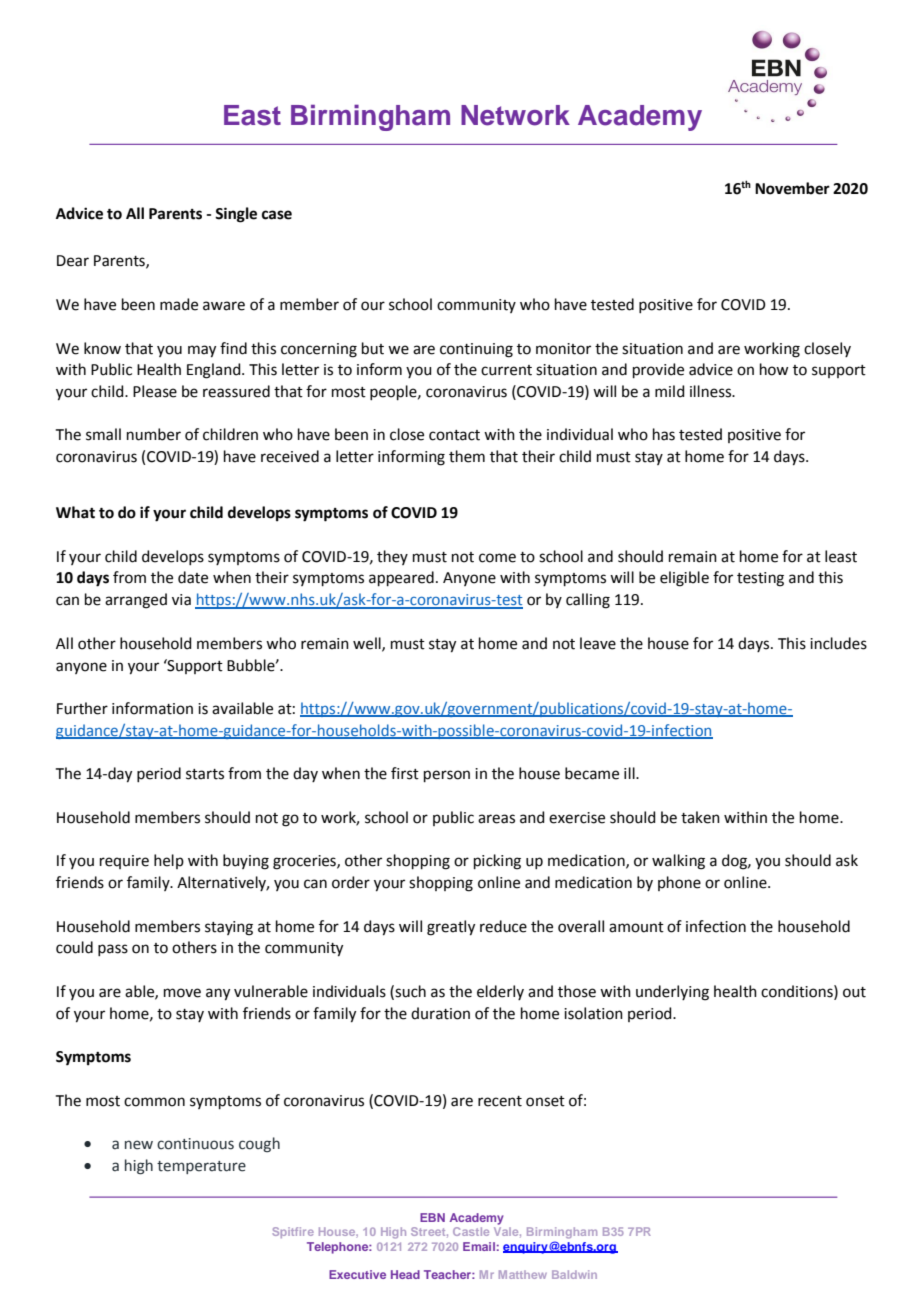 The width and height of the screenshot is (924, 1308). What do you see at coordinates (479, 1246) in the screenshot?
I see `Email` at bounding box center [479, 1246].
